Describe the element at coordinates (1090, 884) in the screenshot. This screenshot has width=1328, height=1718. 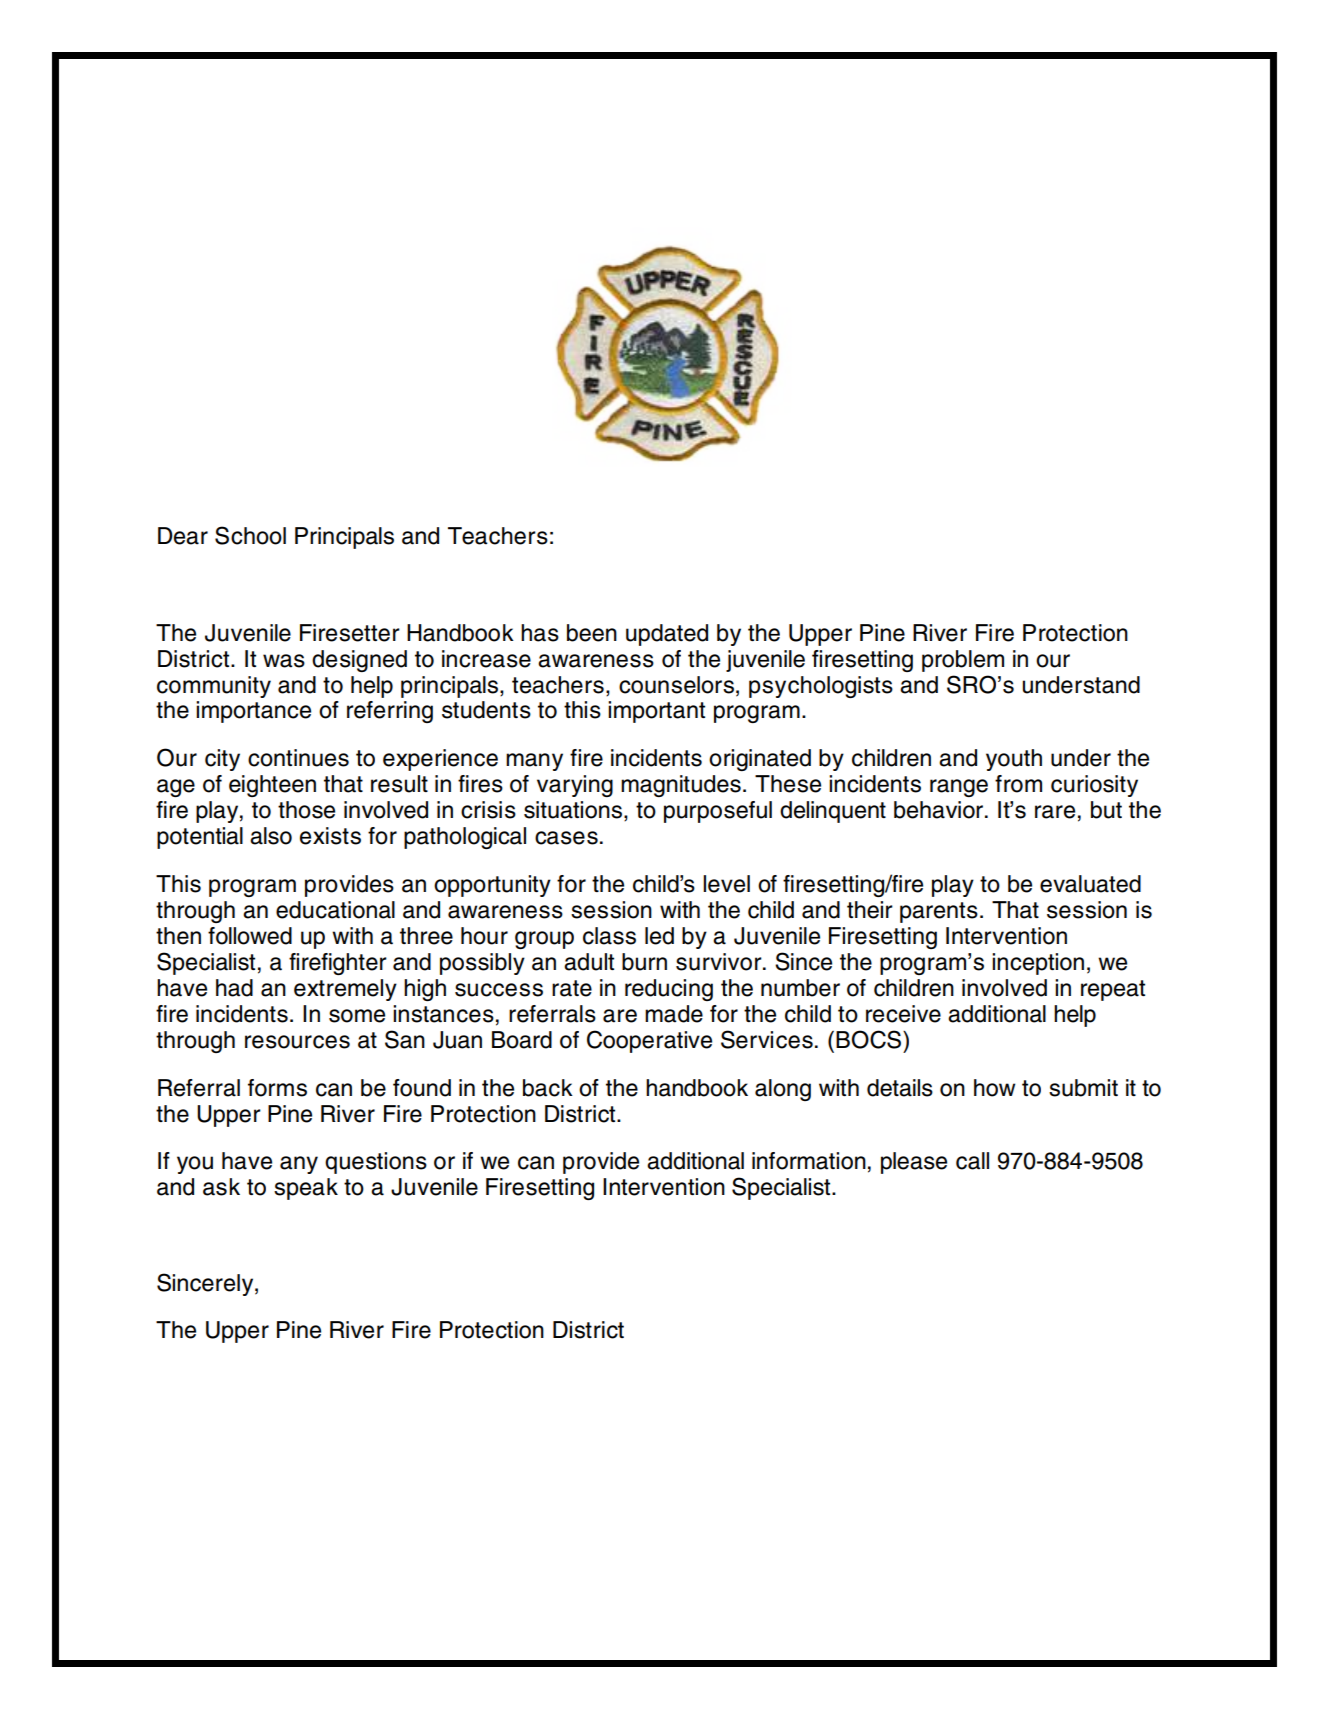
I see `evaluated` at that location.
